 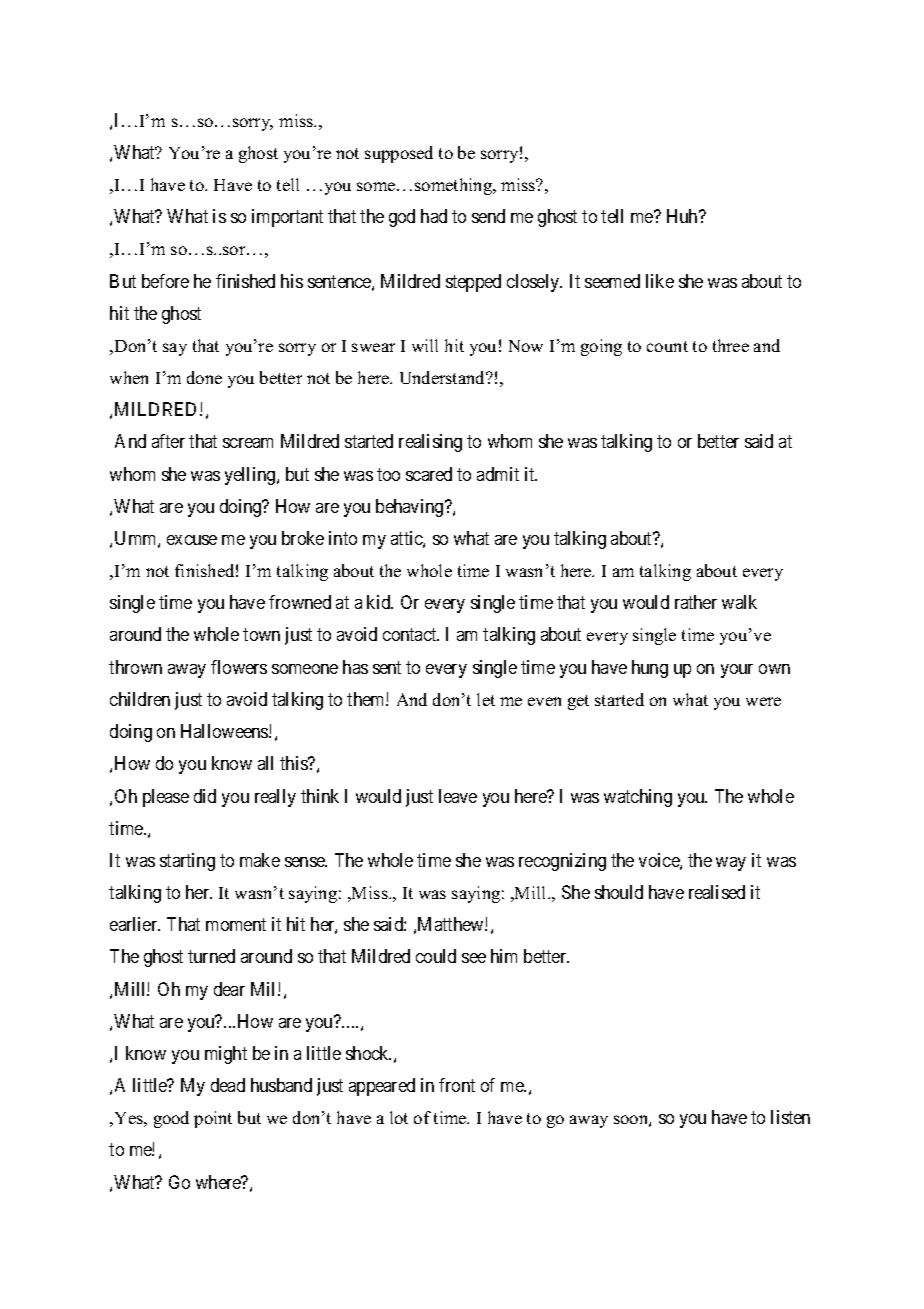 I want to click on contact, so click(x=411, y=635).
